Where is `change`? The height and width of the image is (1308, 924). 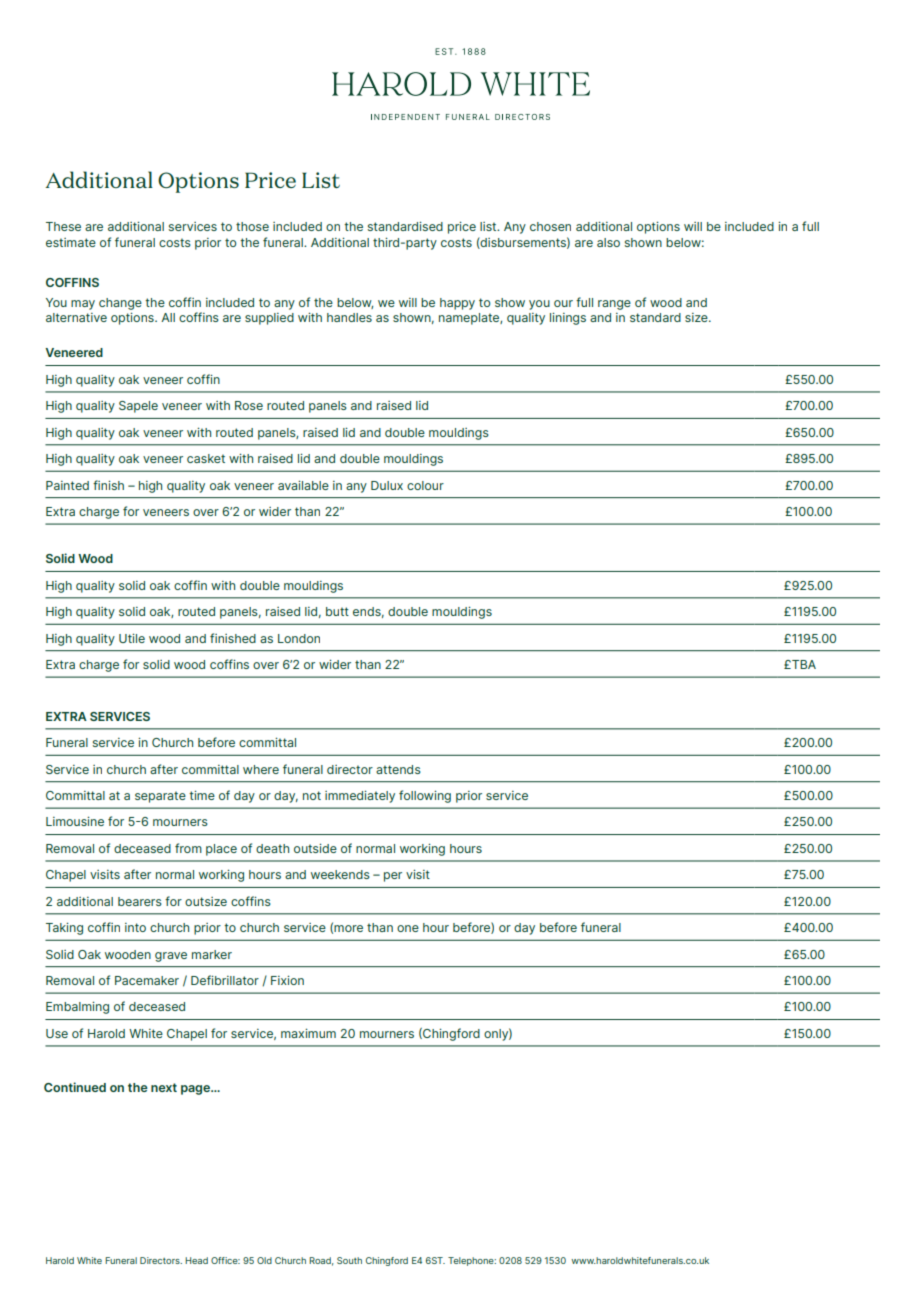
change is located at coordinates (120, 304).
